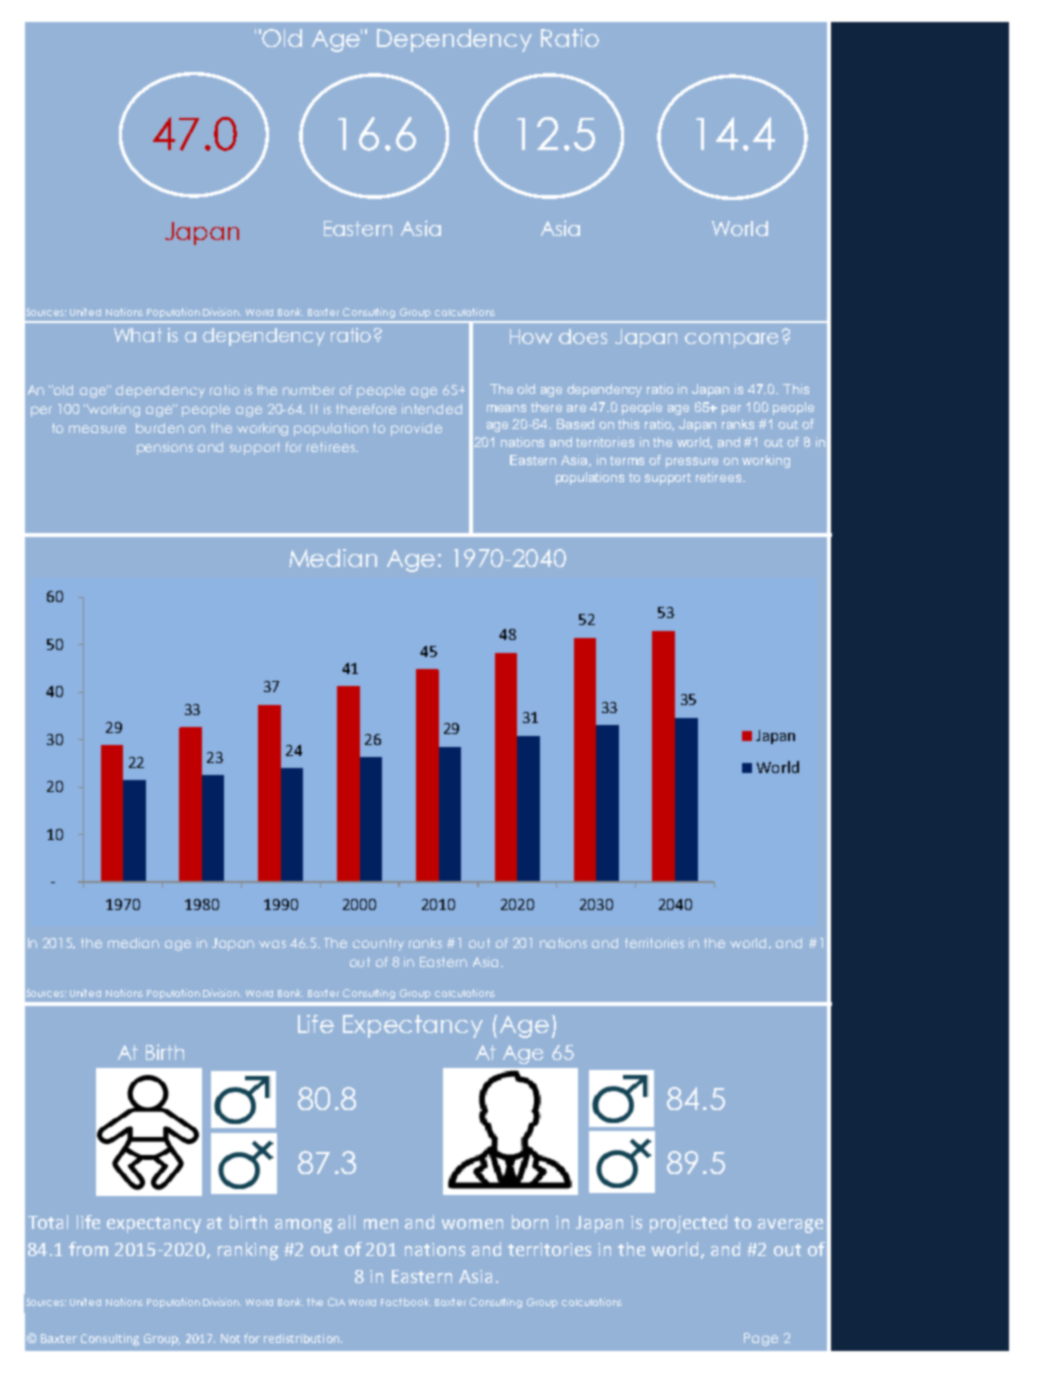 This page has height=1374, width=1062. What do you see at coordinates (416, 429) in the page?
I see `provide` at bounding box center [416, 429].
